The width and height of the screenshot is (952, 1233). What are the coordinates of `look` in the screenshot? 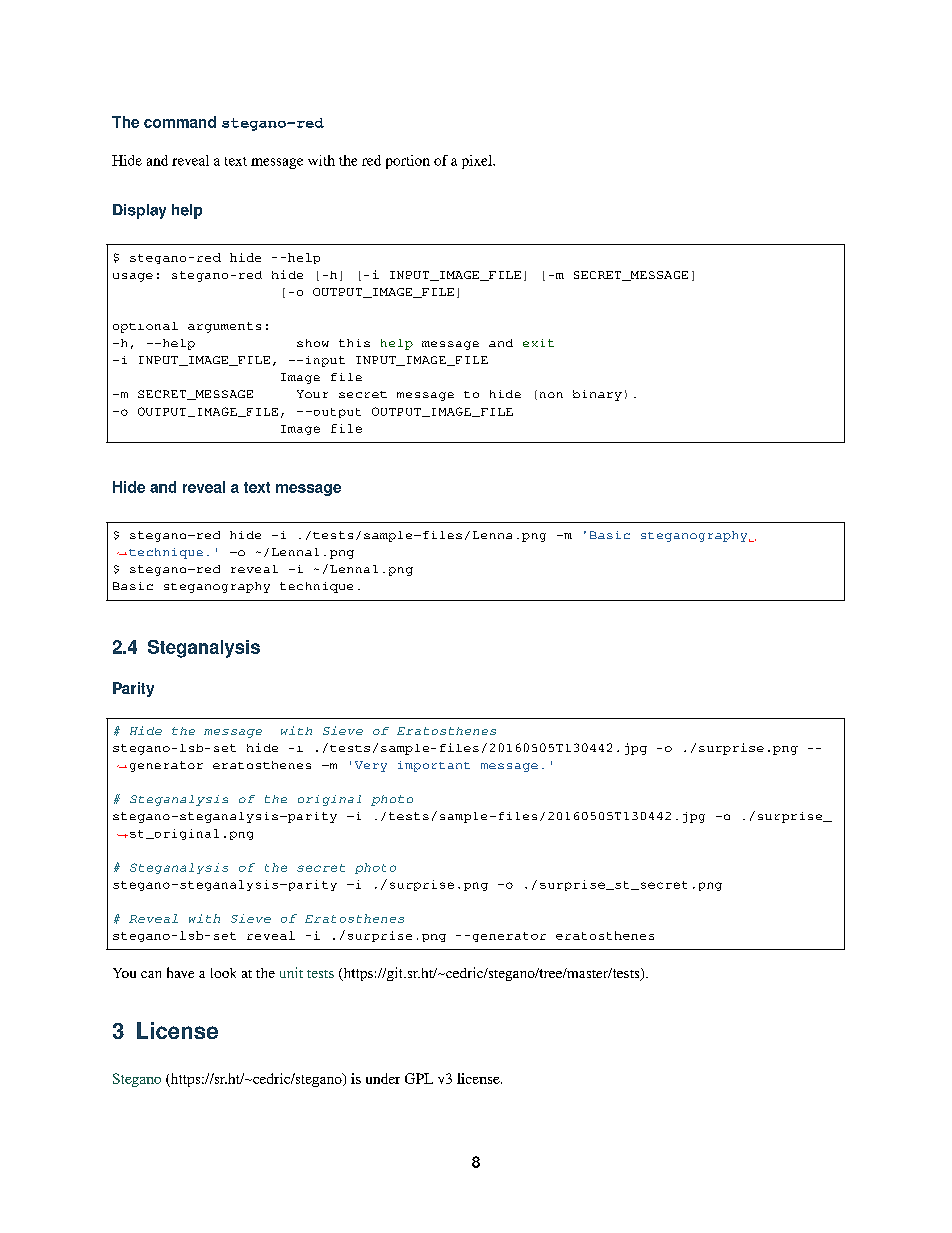 It's located at (223, 973).
